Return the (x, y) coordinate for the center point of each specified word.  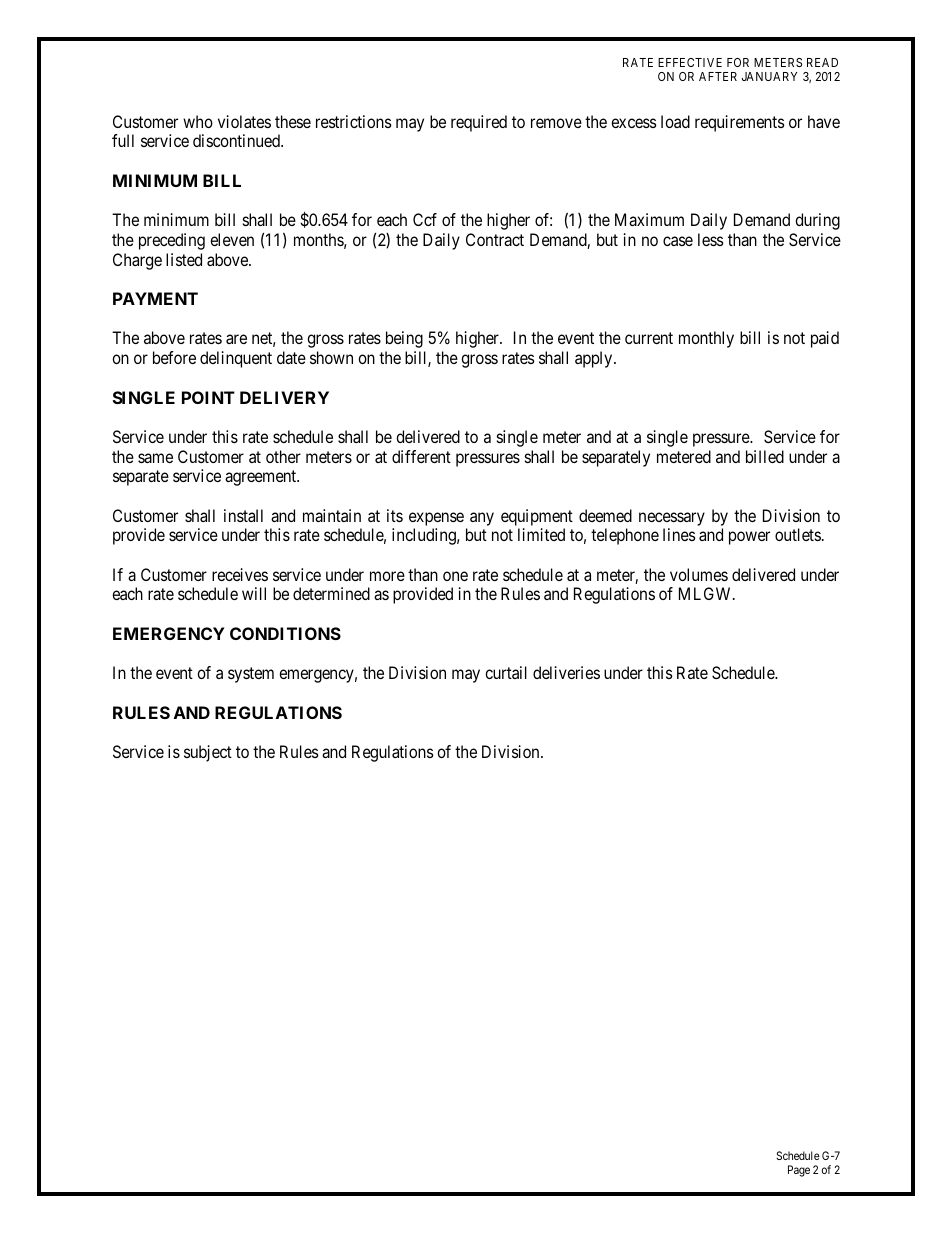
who (198, 121)
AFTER (718, 76)
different (421, 456)
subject (208, 753)
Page (799, 1171)
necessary (672, 519)
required (479, 123)
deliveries (566, 672)
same (155, 458)
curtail (506, 672)
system (251, 675)
